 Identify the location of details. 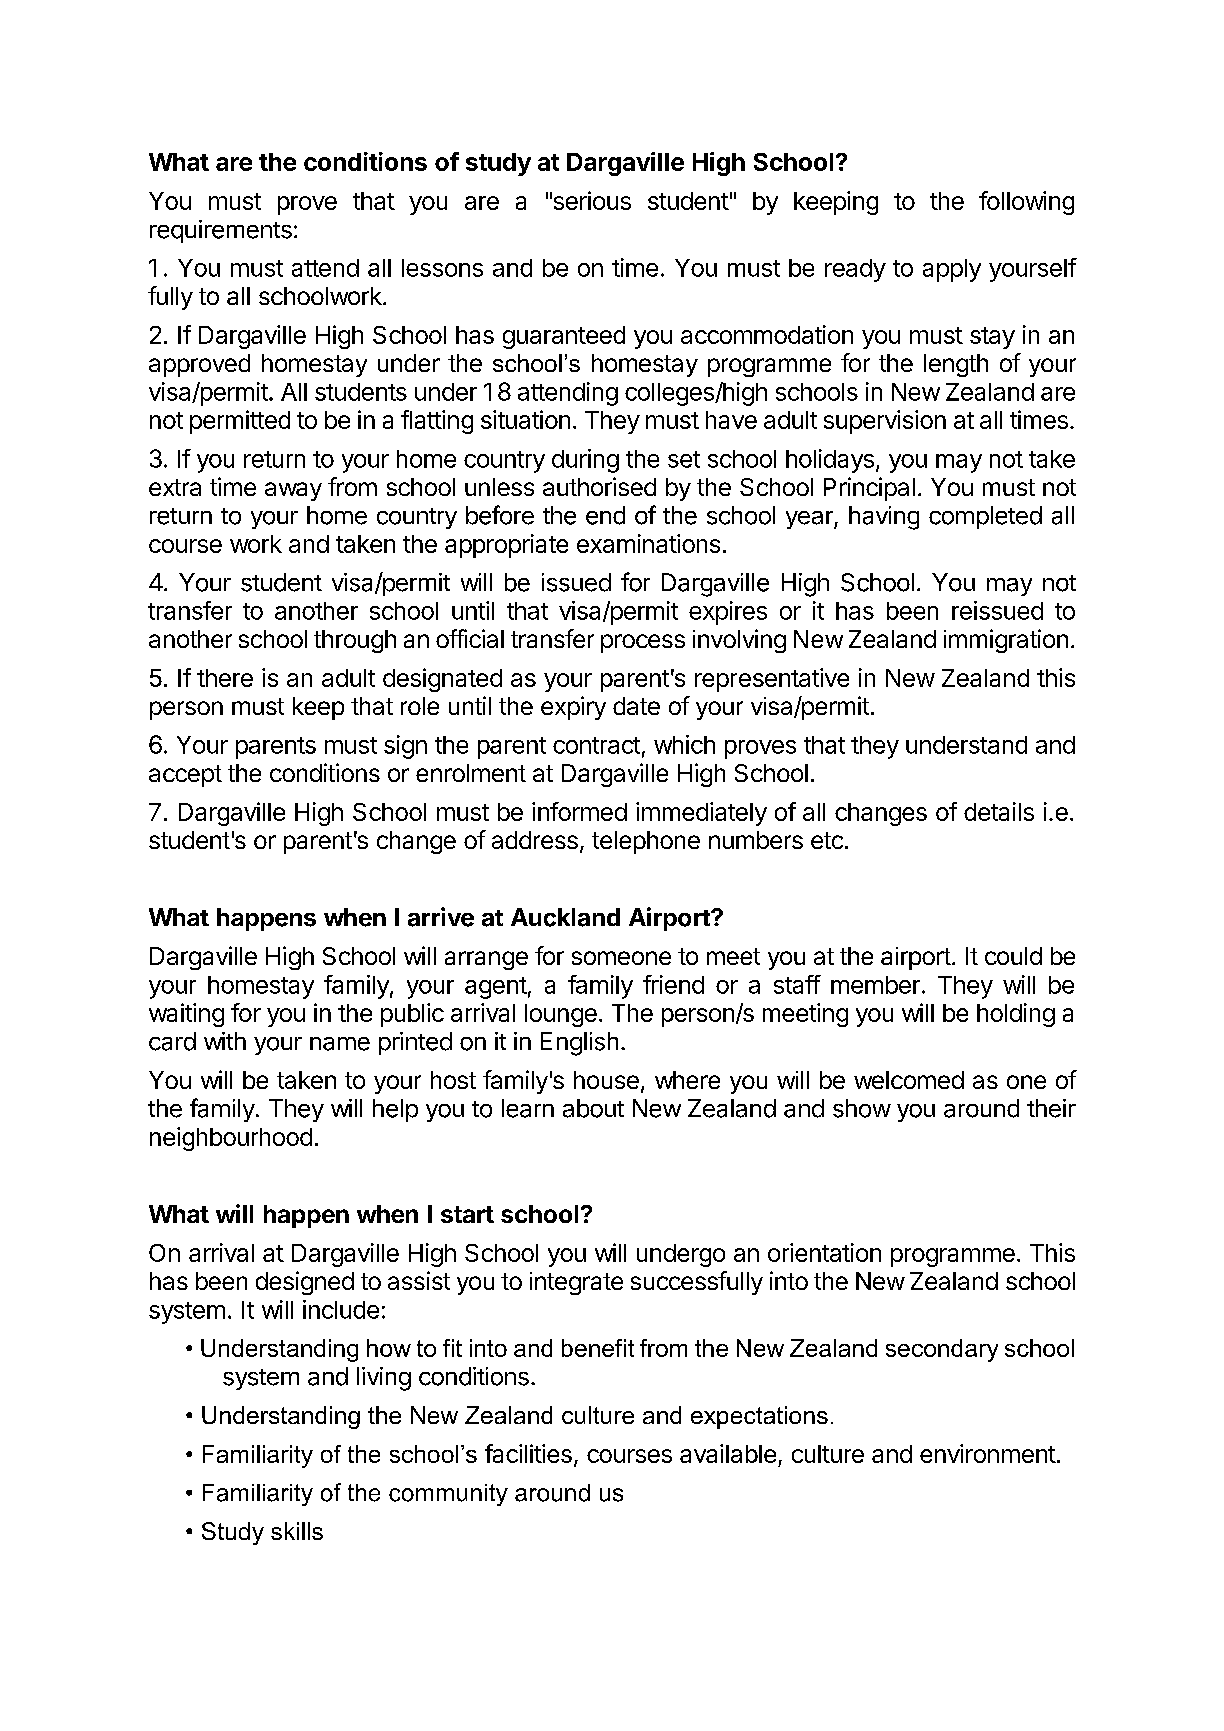
(999, 811).
